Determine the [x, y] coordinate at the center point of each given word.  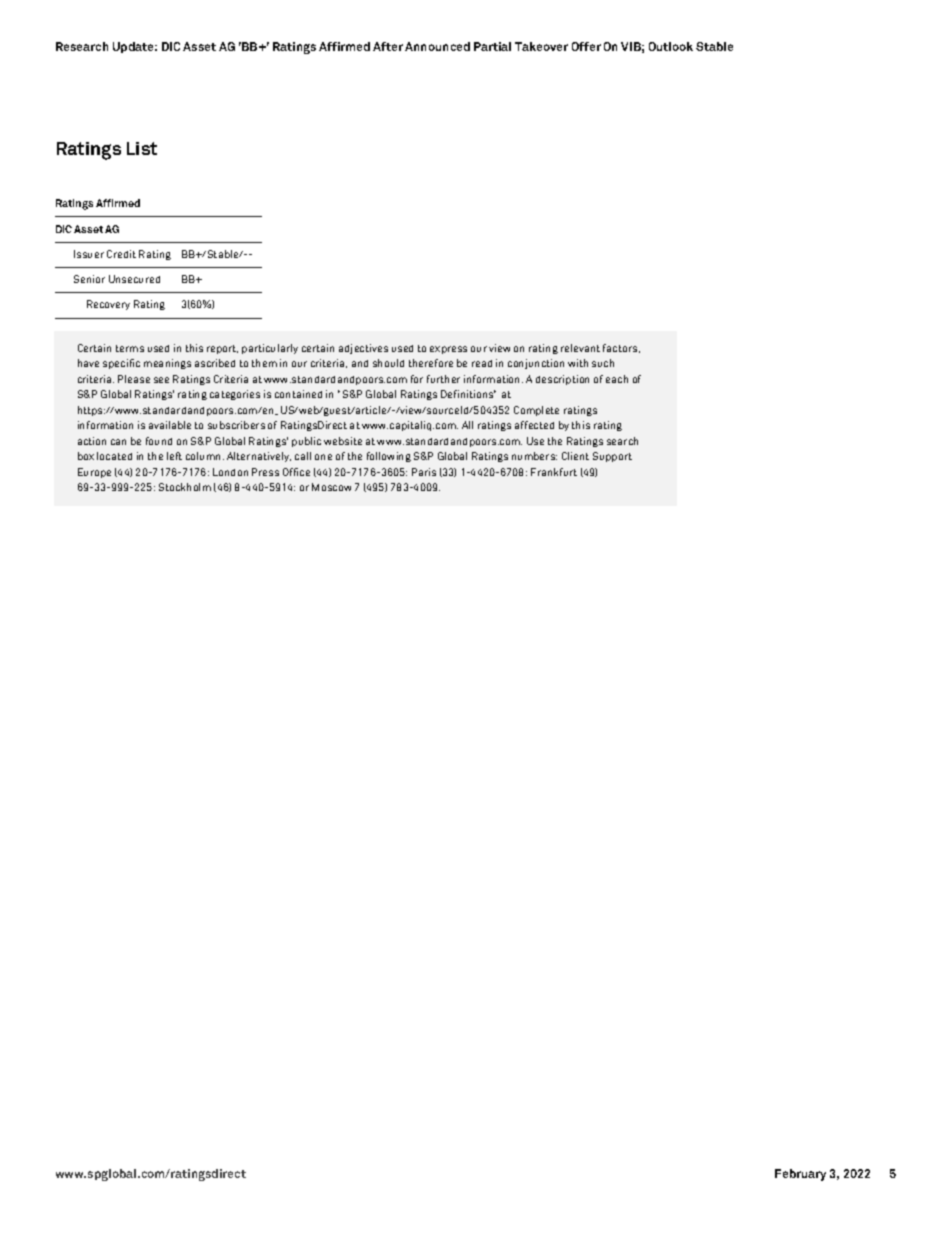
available [170, 425]
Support [612, 457]
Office [296, 472]
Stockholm [185, 487]
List [142, 148]
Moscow [331, 487]
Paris [424, 472]
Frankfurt [554, 472]
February [800, 1175]
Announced [437, 46]
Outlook [671, 46]
